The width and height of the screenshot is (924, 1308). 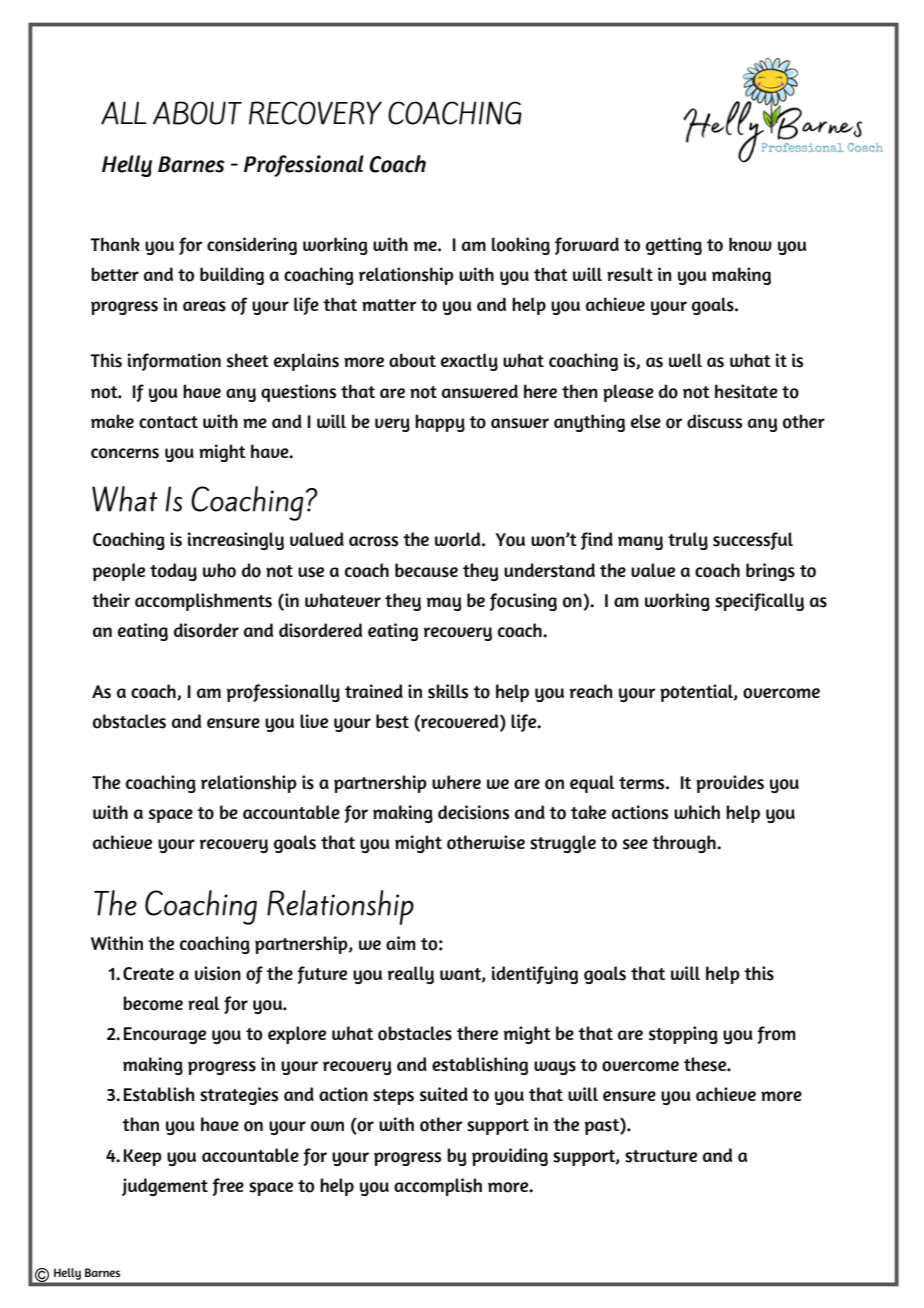 What do you see at coordinates (448, 691) in the screenshot?
I see `skills` at bounding box center [448, 691].
